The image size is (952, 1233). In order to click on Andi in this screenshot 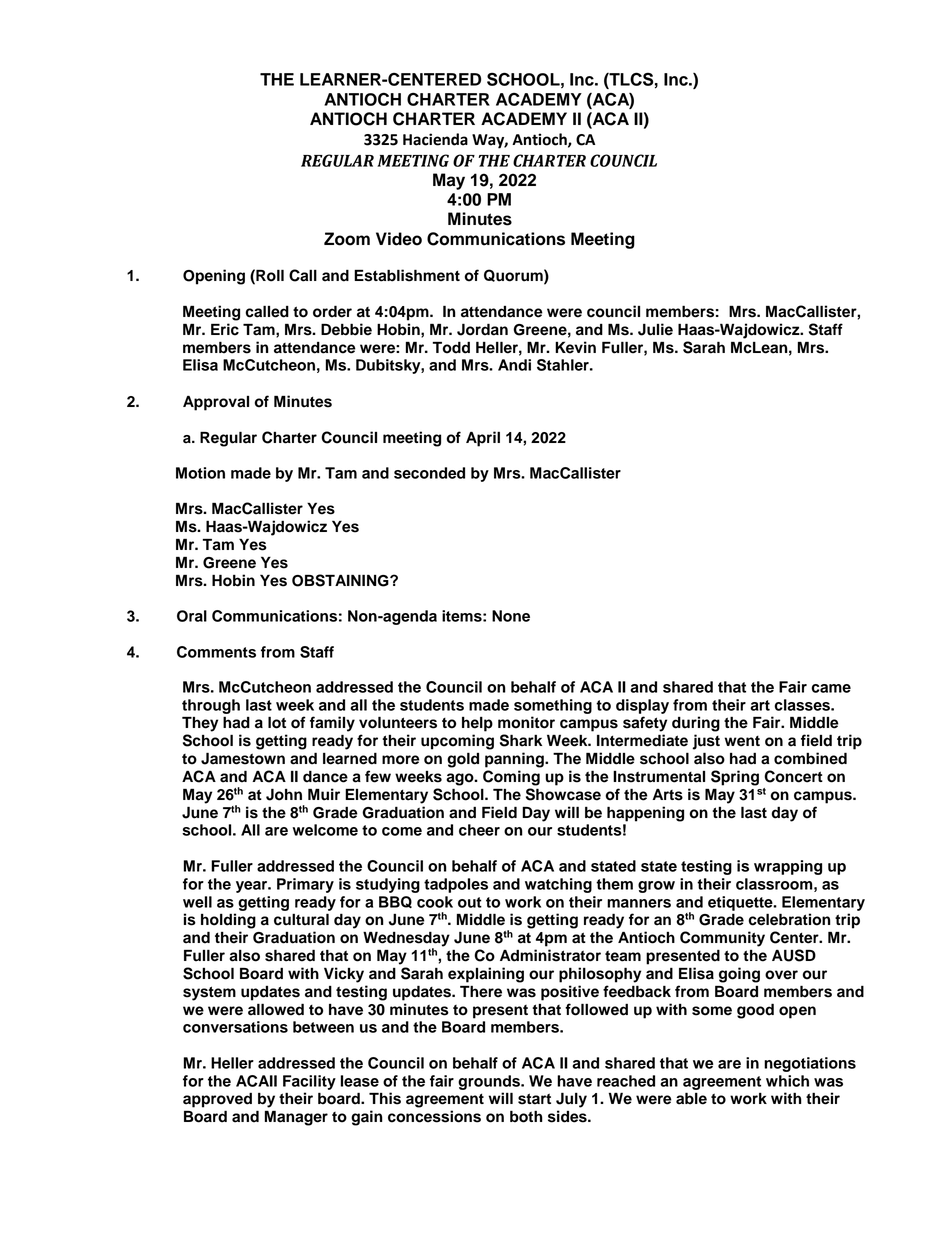, I will do `click(514, 365)`.
